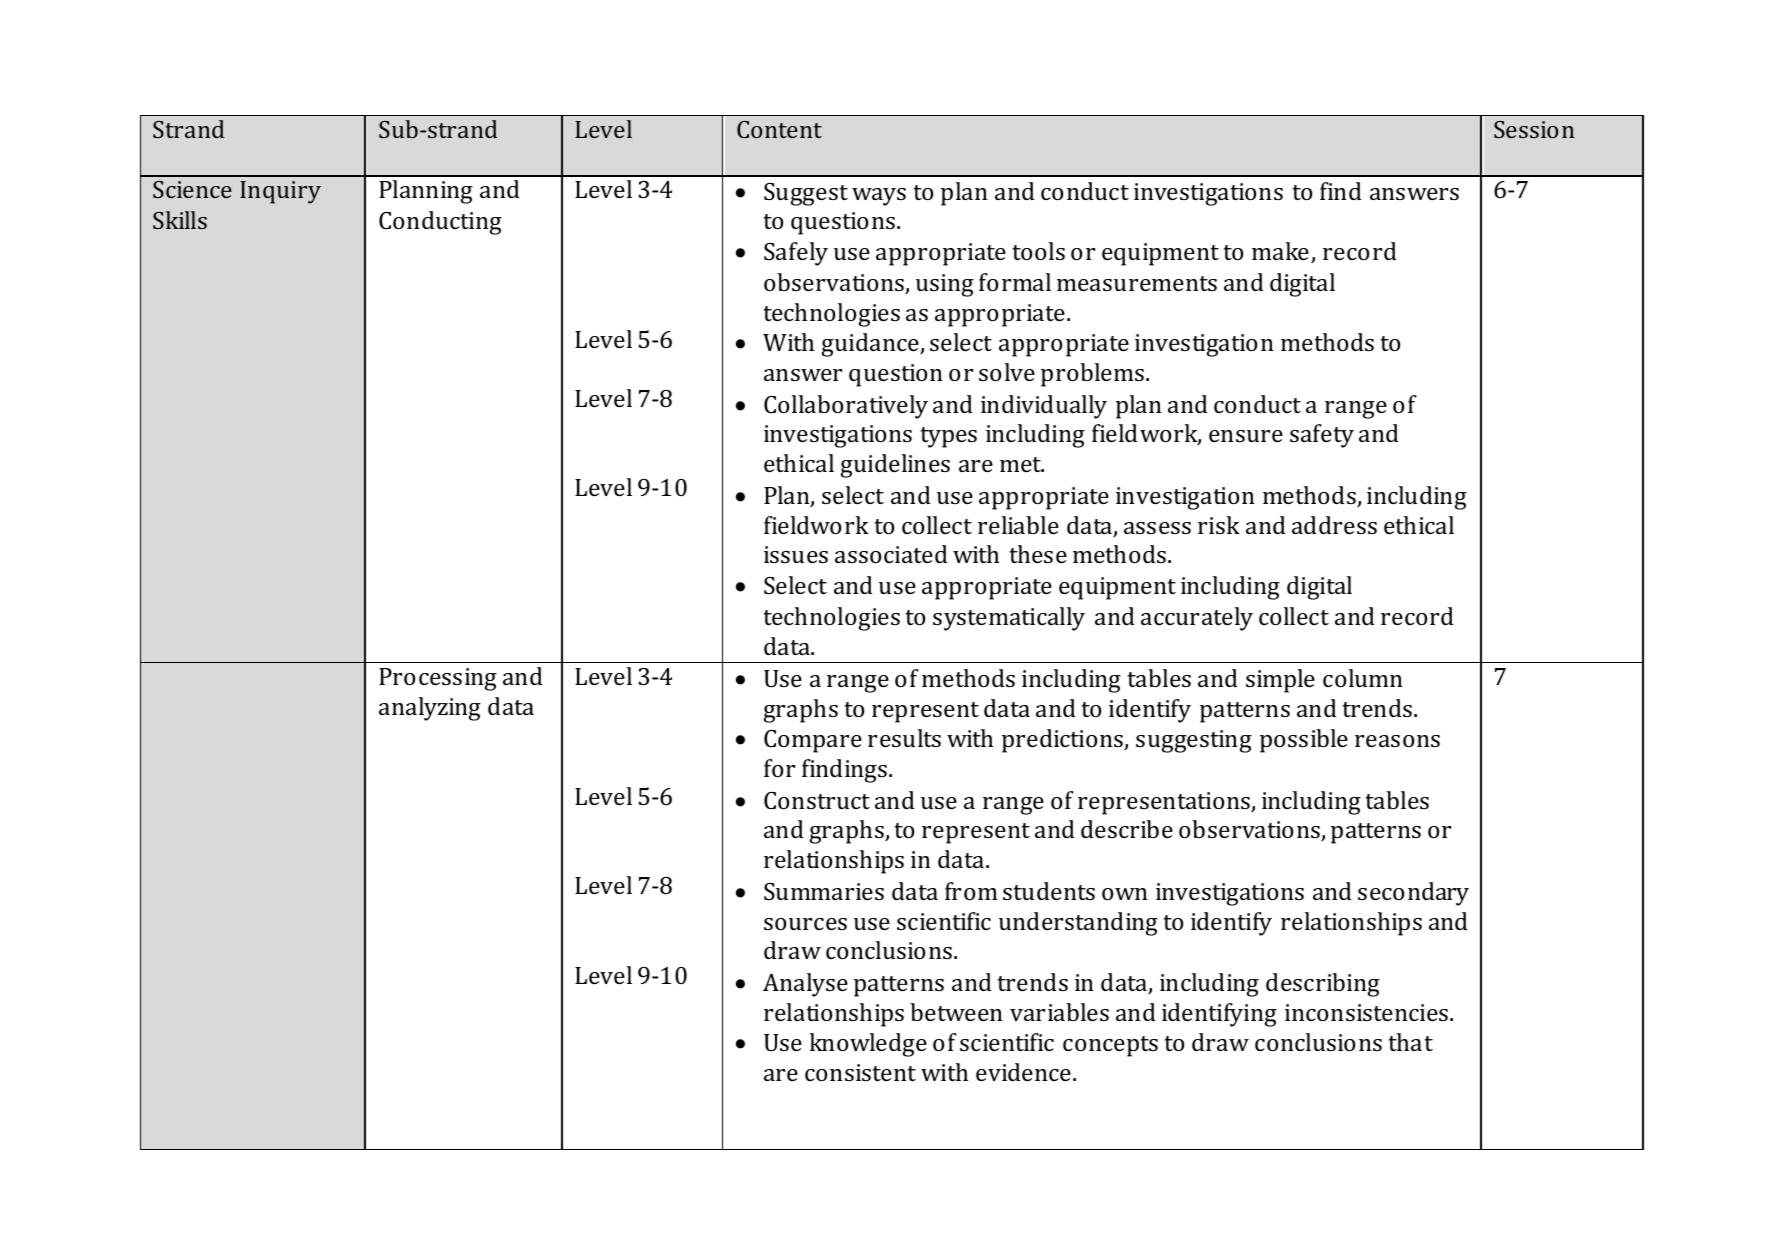 The width and height of the image is (1784, 1260). What do you see at coordinates (871, 345) in the image?
I see `guidance` at bounding box center [871, 345].
